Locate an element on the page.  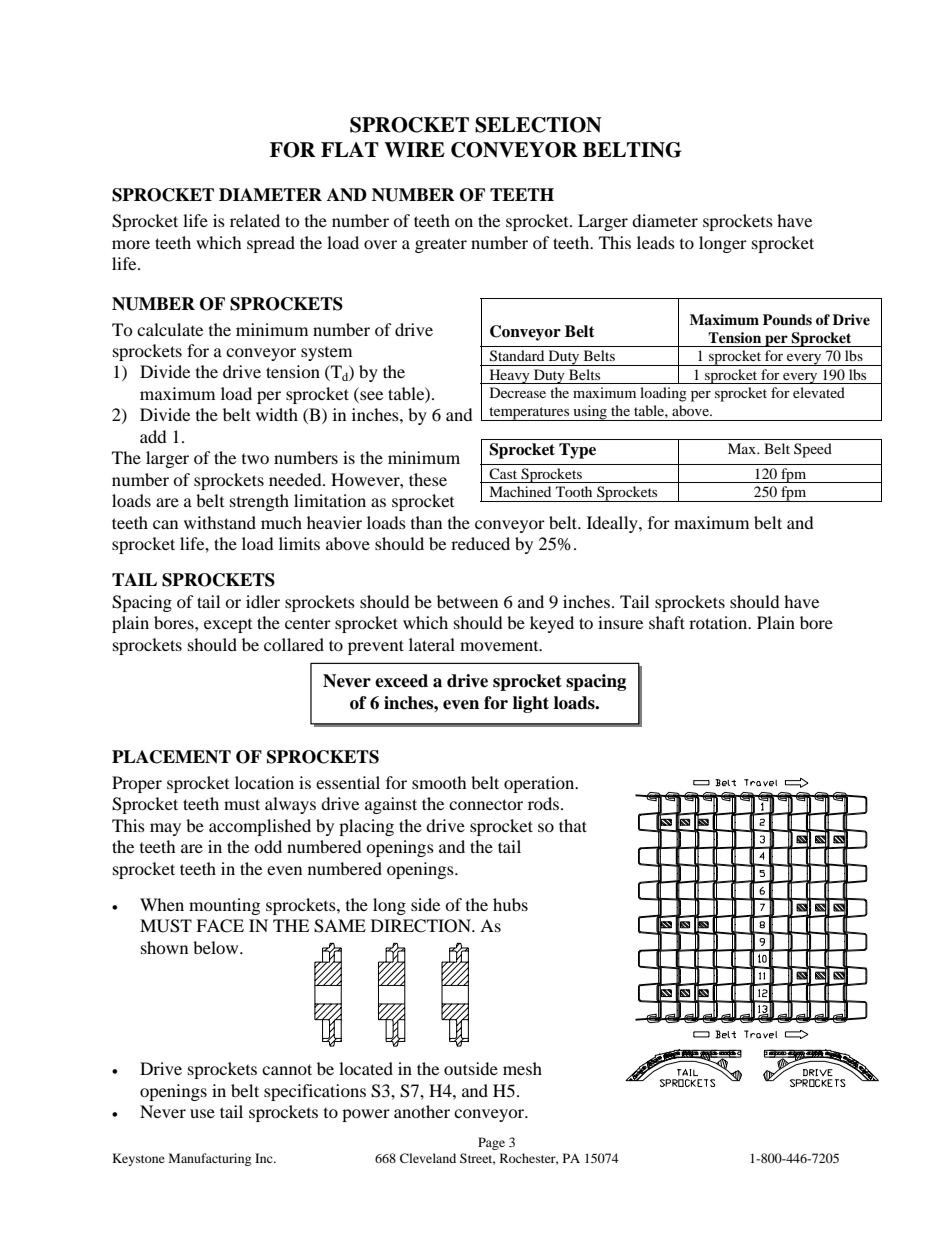
that is located at coordinates (573, 825).
